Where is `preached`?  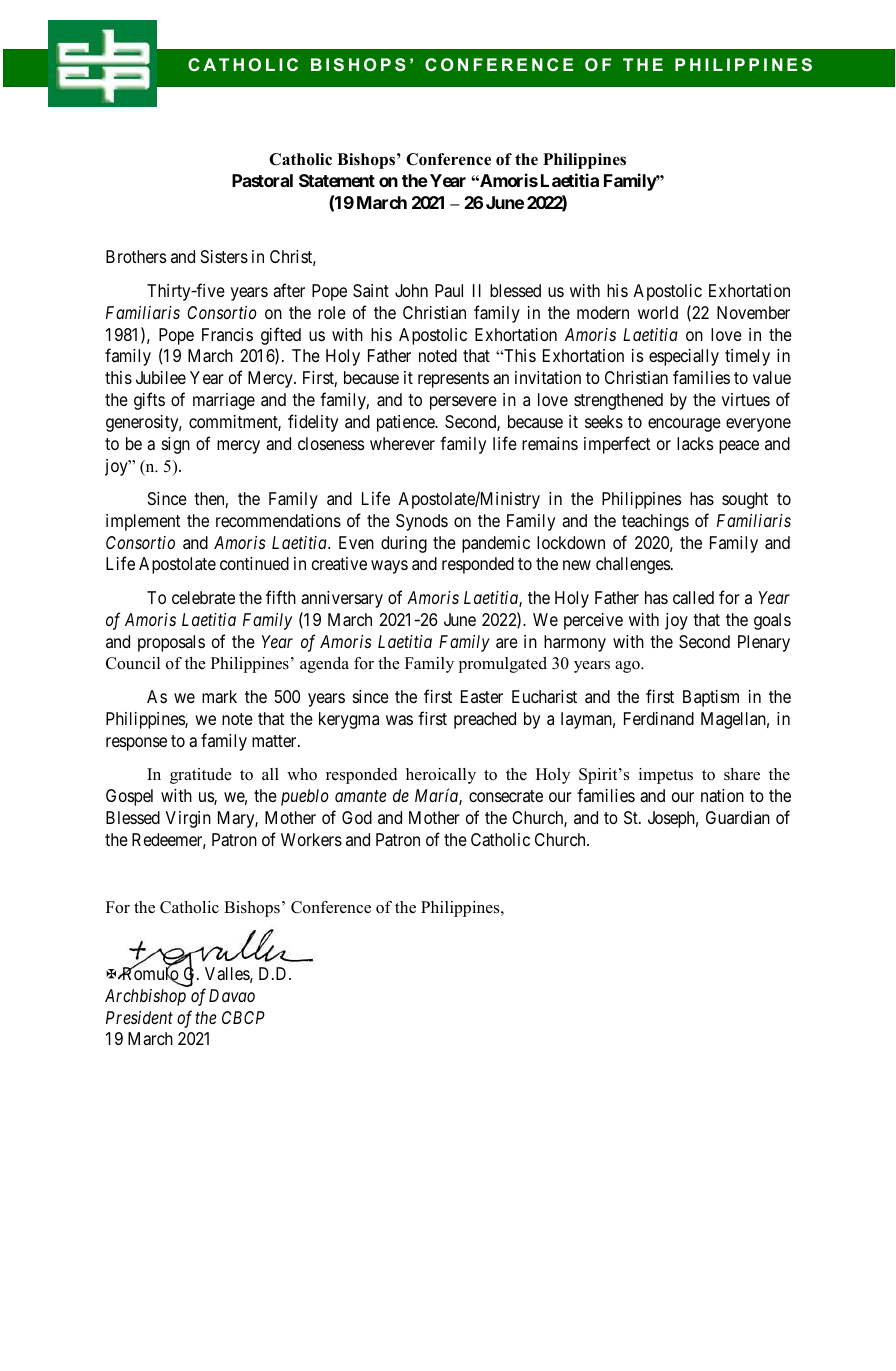 preached is located at coordinates (485, 720).
